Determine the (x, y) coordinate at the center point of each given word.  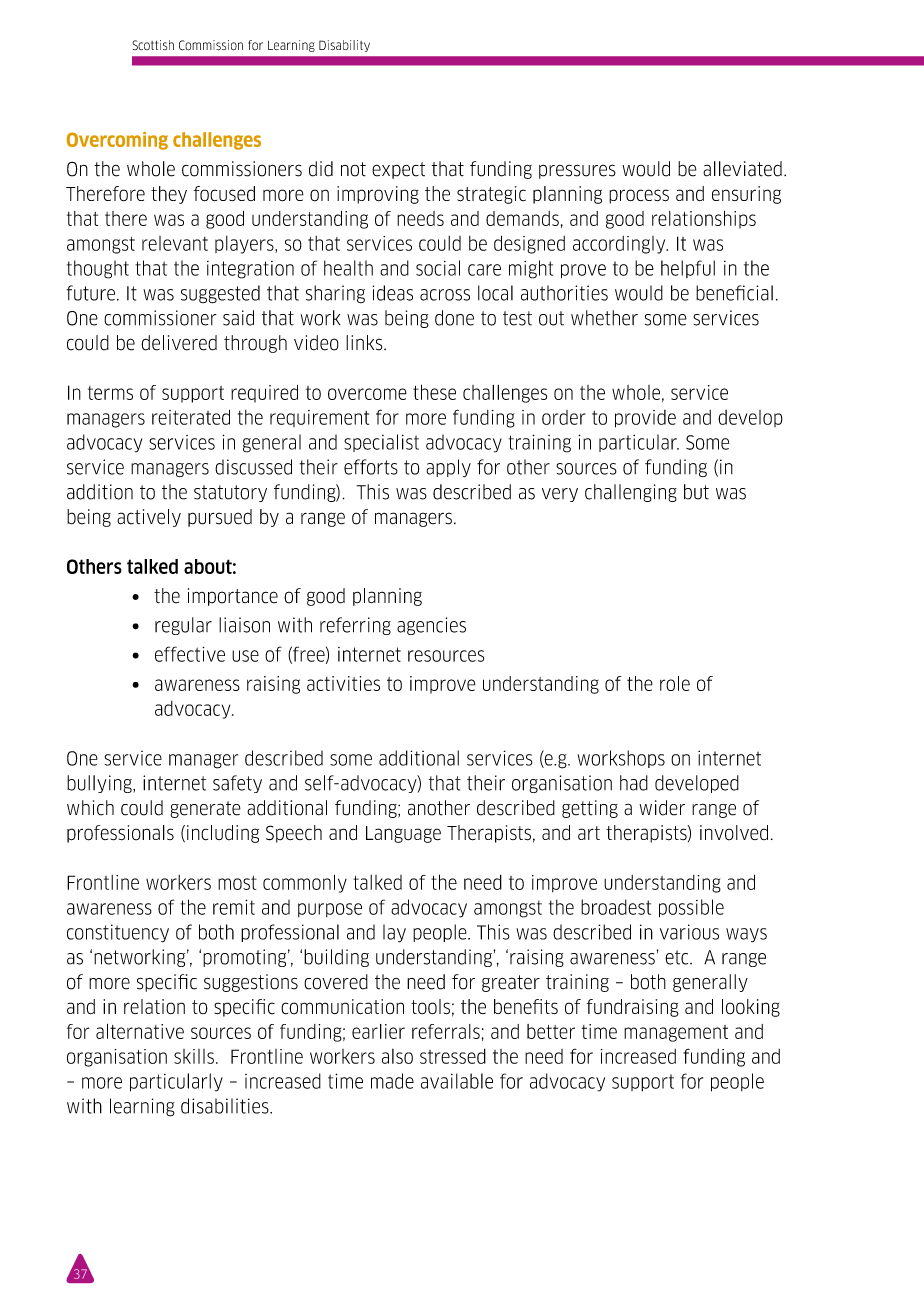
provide (645, 419)
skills (194, 1056)
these (434, 392)
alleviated (742, 169)
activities (343, 683)
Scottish (153, 45)
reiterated (191, 417)
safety (237, 784)
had (634, 783)
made (392, 1081)
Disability (344, 46)
